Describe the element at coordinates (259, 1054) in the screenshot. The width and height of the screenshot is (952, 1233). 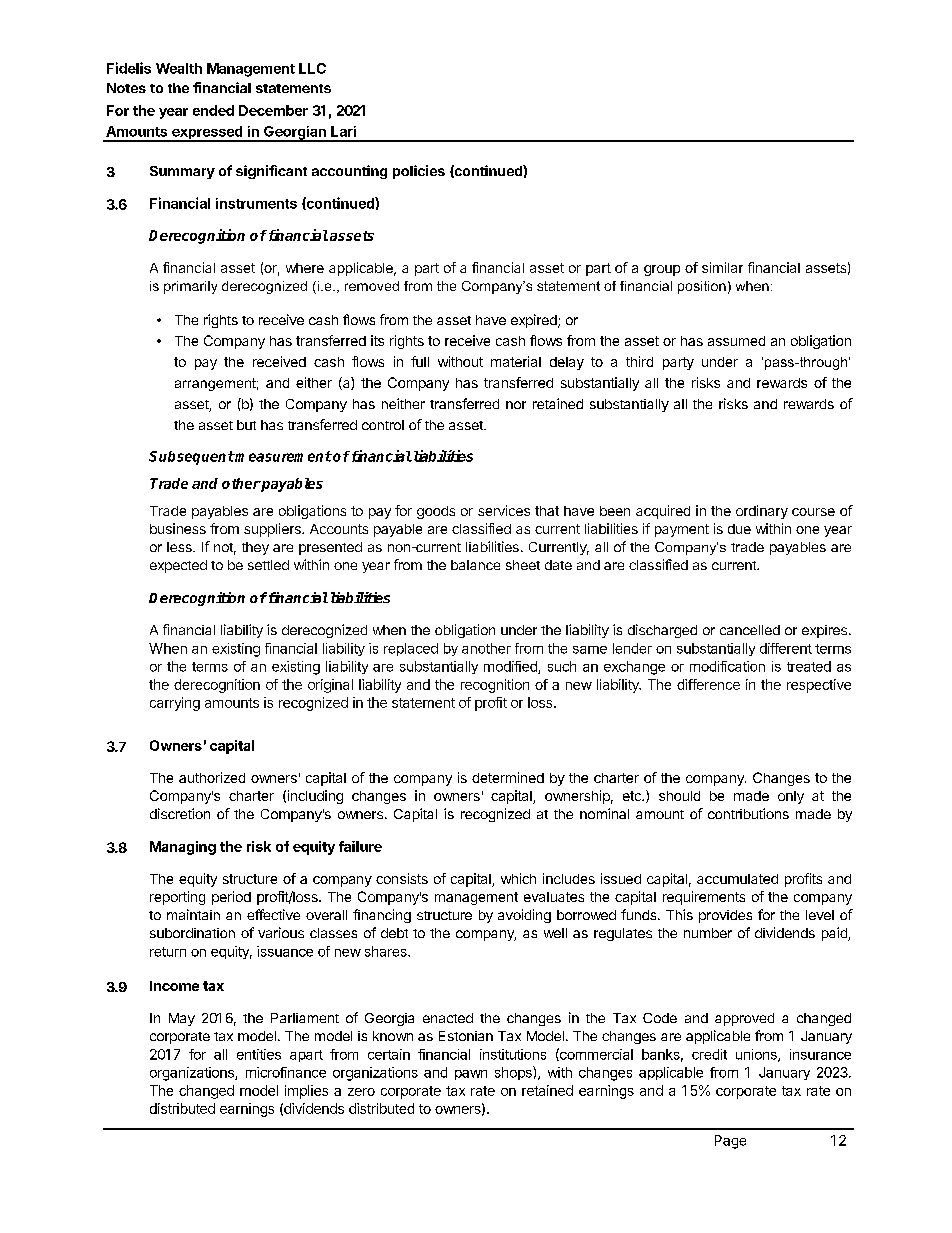
I see `entities` at that location.
